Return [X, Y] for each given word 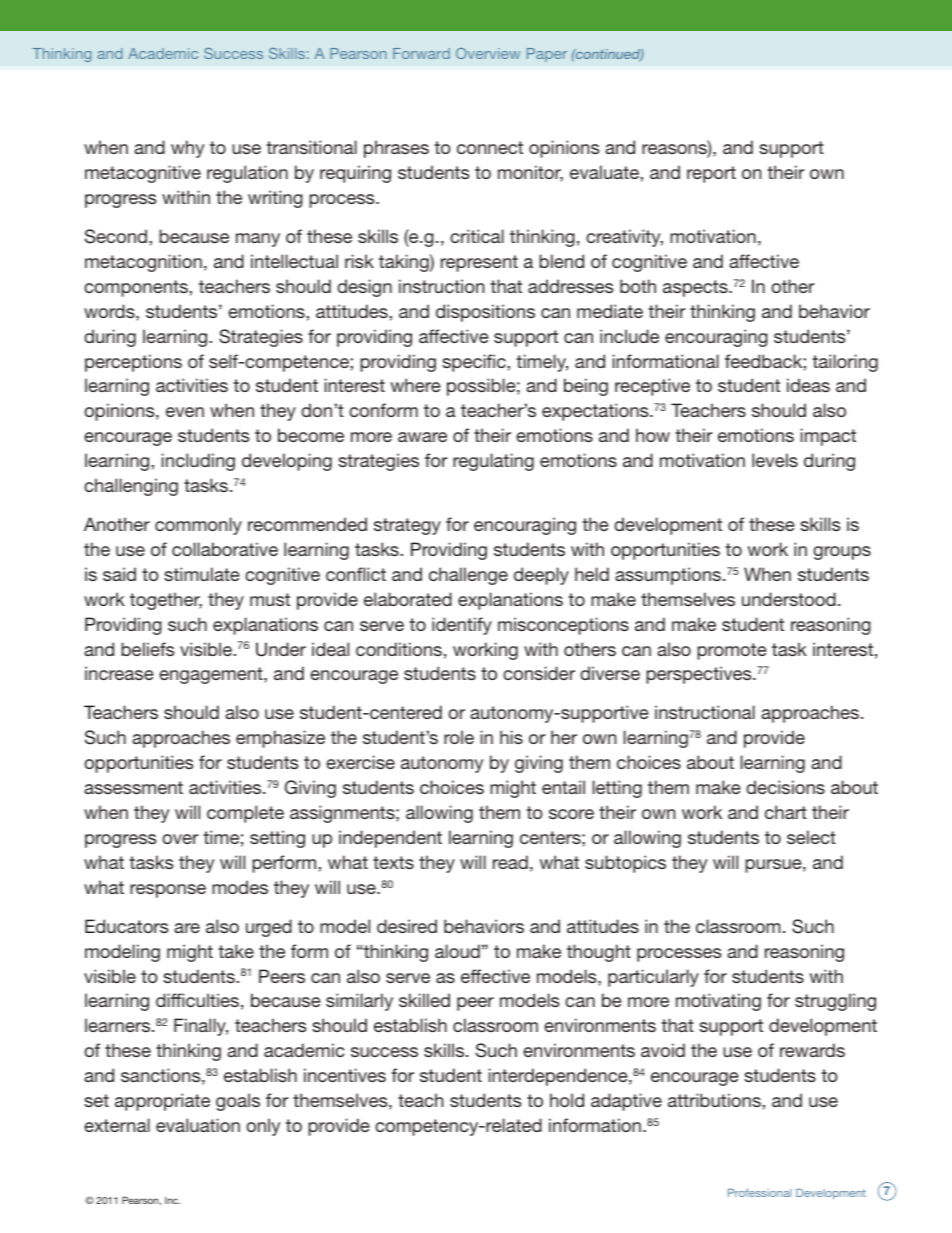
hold [567, 1100]
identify [462, 626]
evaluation [198, 1125]
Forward [421, 53]
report [711, 174]
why [187, 149]
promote [732, 651]
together [166, 601]
